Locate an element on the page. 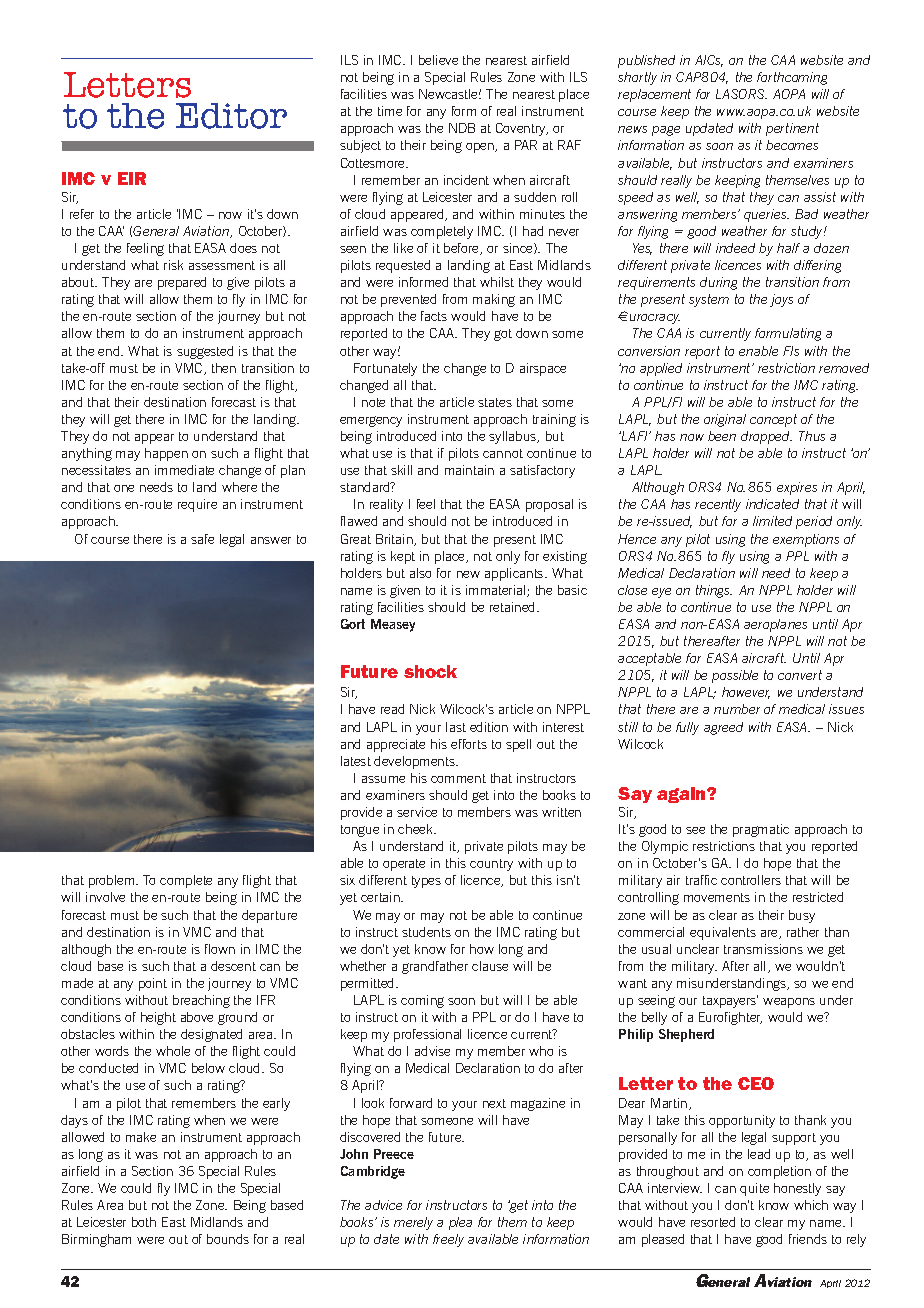 The height and width of the image is (1308, 924). students is located at coordinates (426, 932).
